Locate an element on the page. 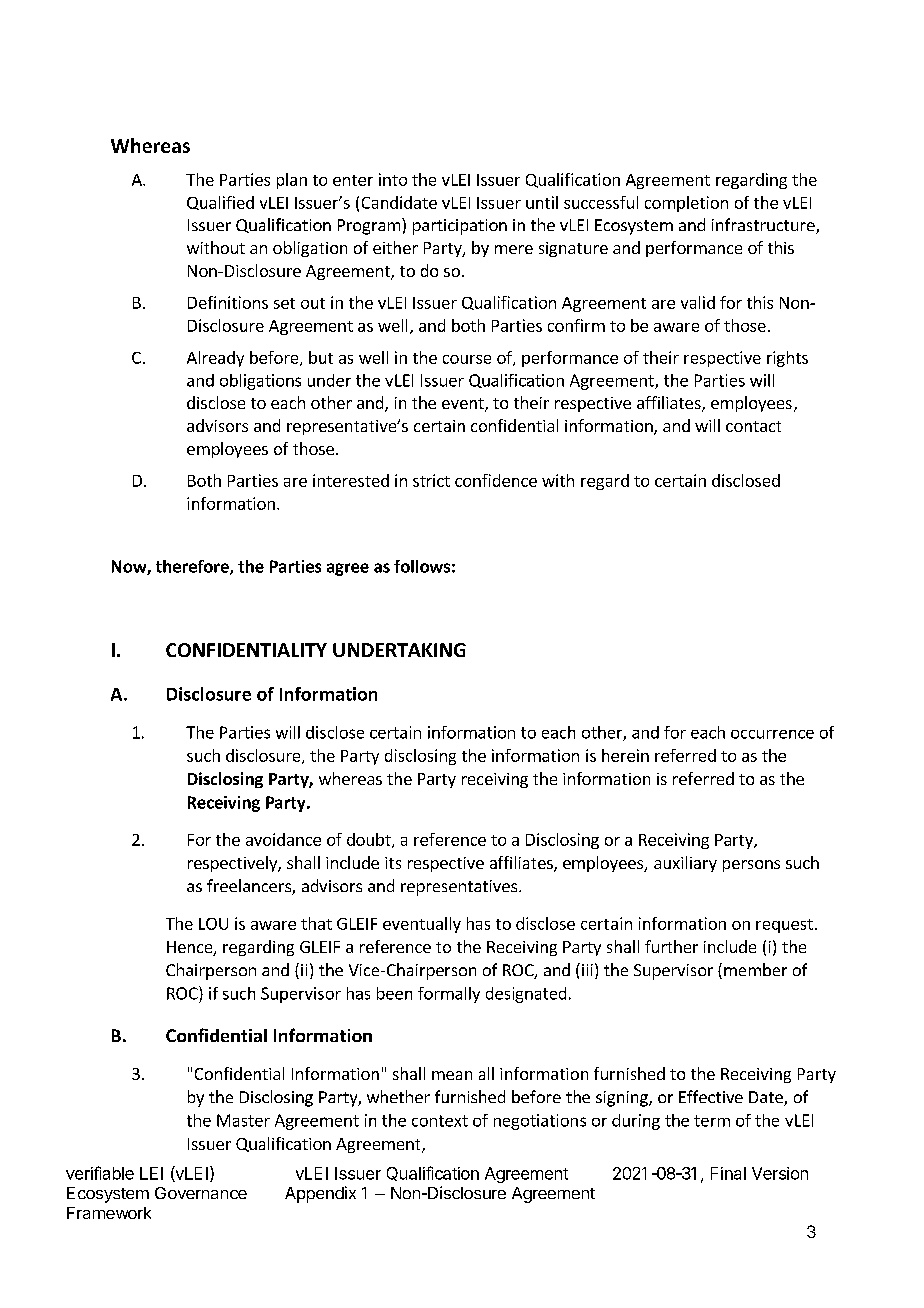 Image resolution: width=924 pixels, height=1308 pixels. therefore is located at coordinates (193, 567).
